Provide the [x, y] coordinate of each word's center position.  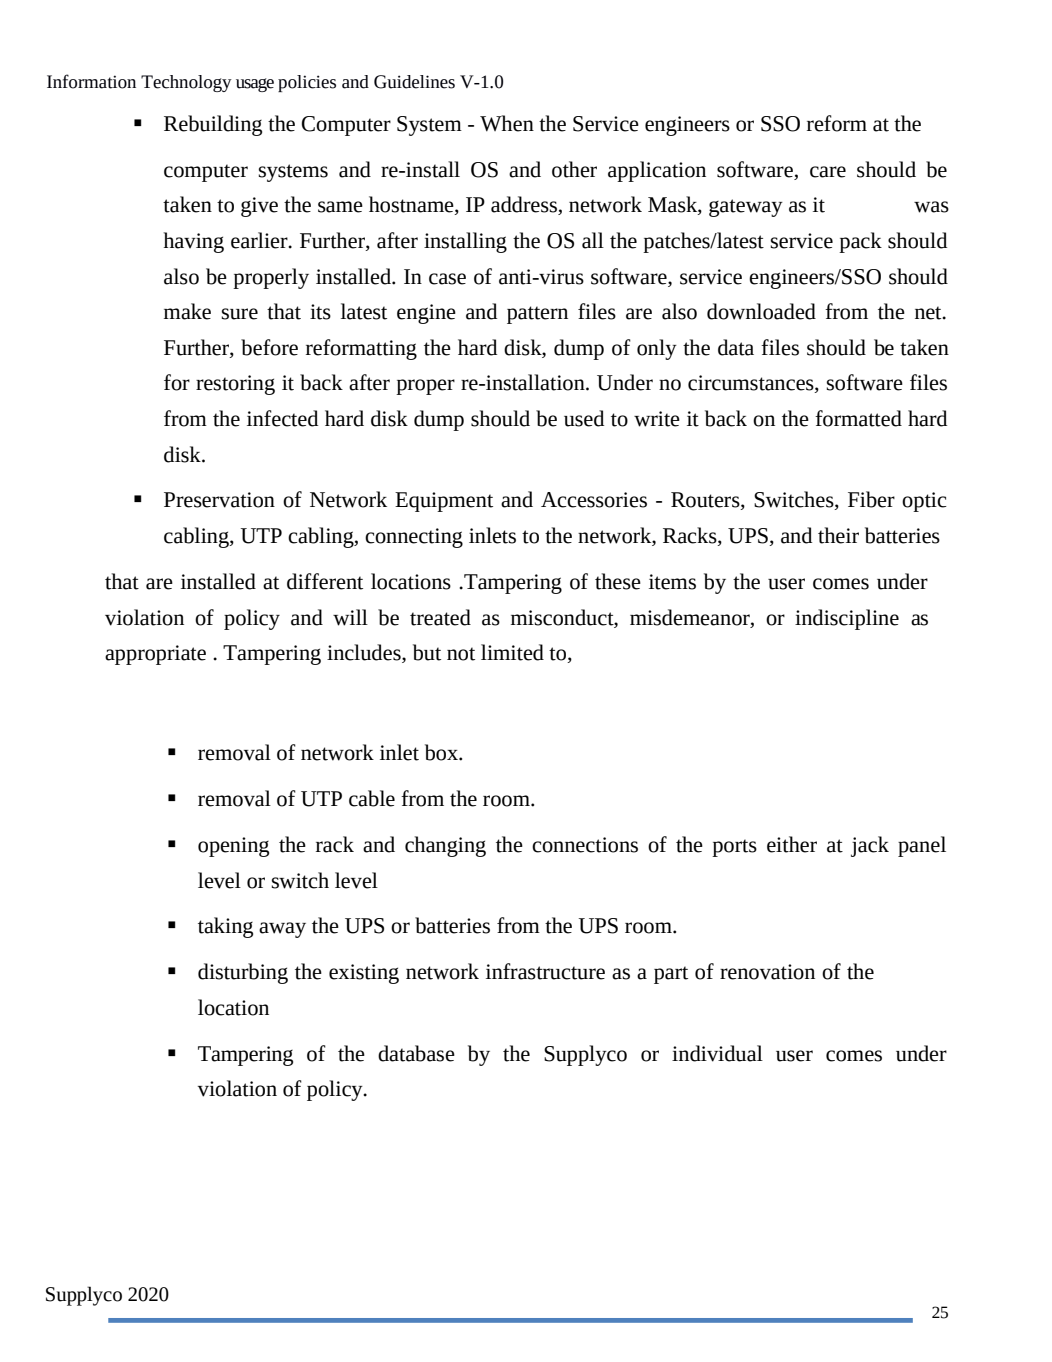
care [828, 172]
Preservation [219, 500]
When [507, 123]
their [838, 535]
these [618, 581]
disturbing [243, 973]
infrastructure [545, 971]
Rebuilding [213, 125]
